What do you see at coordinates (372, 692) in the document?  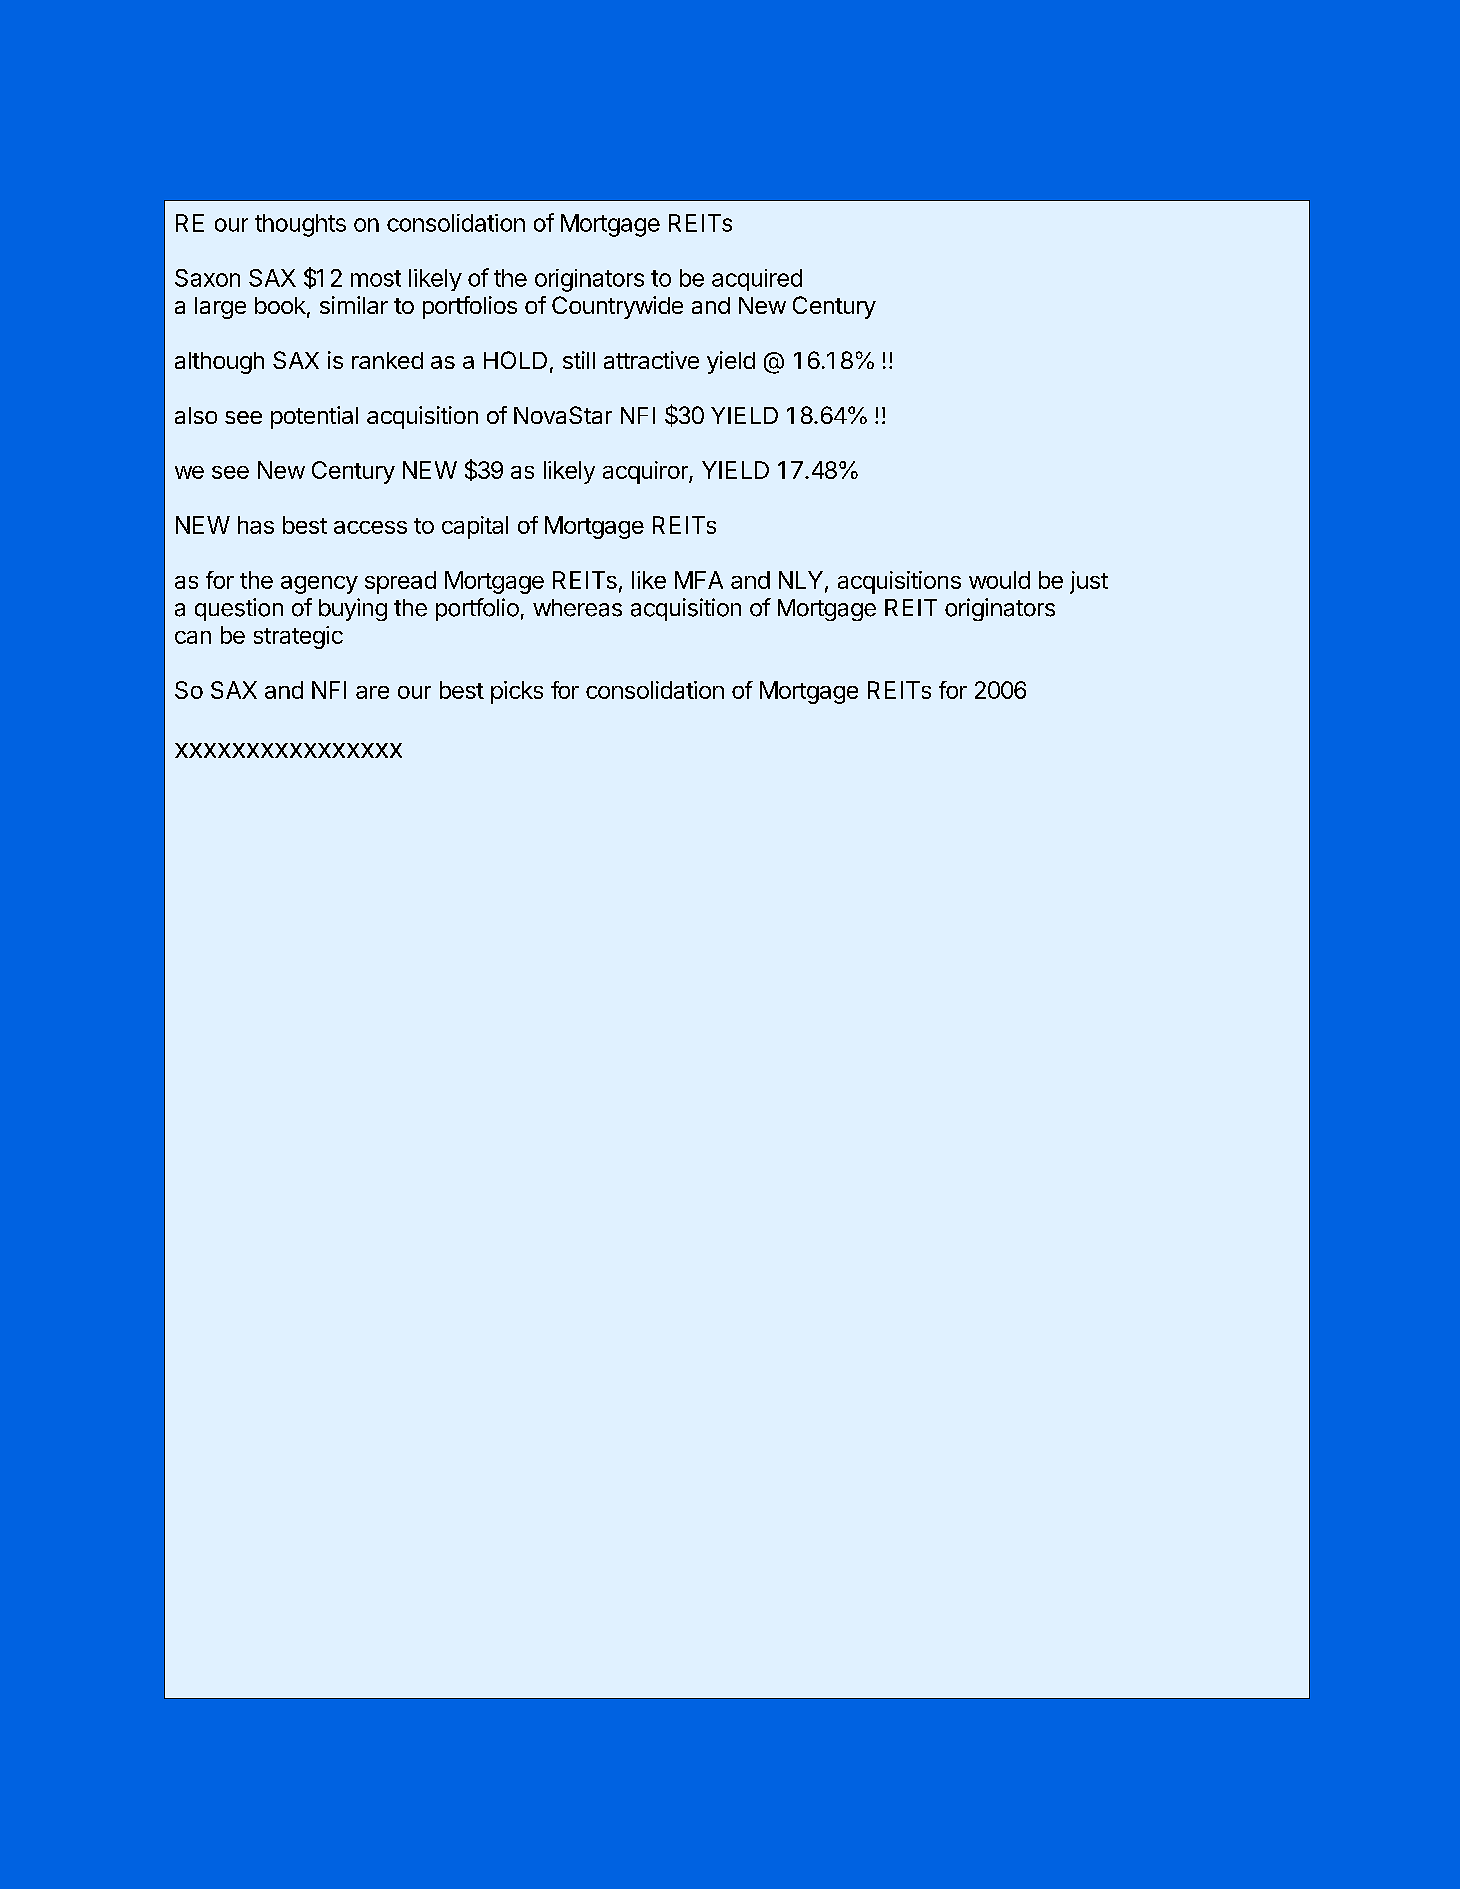 I see `are` at bounding box center [372, 692].
